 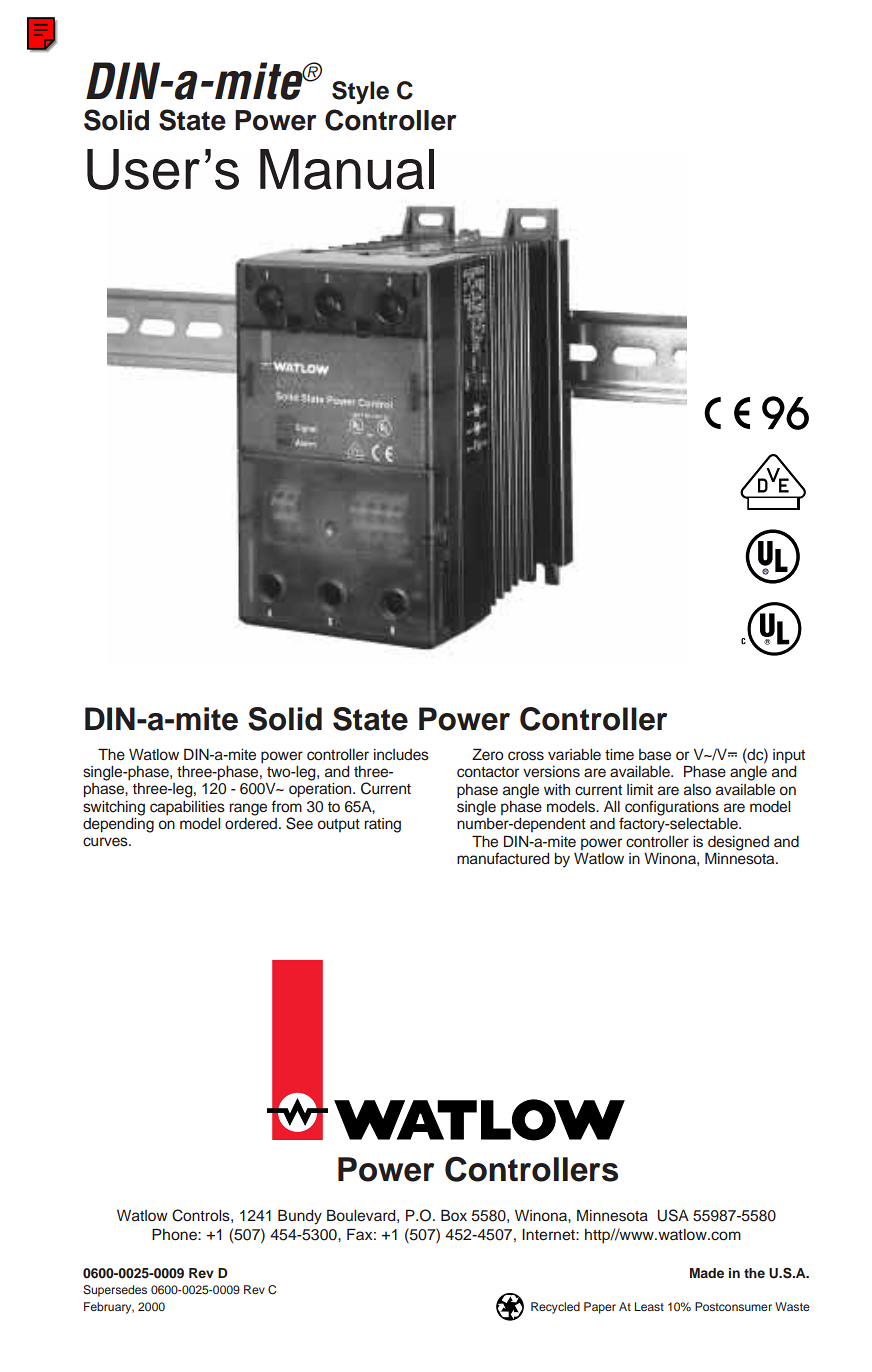 I want to click on Style, so click(x=360, y=92).
